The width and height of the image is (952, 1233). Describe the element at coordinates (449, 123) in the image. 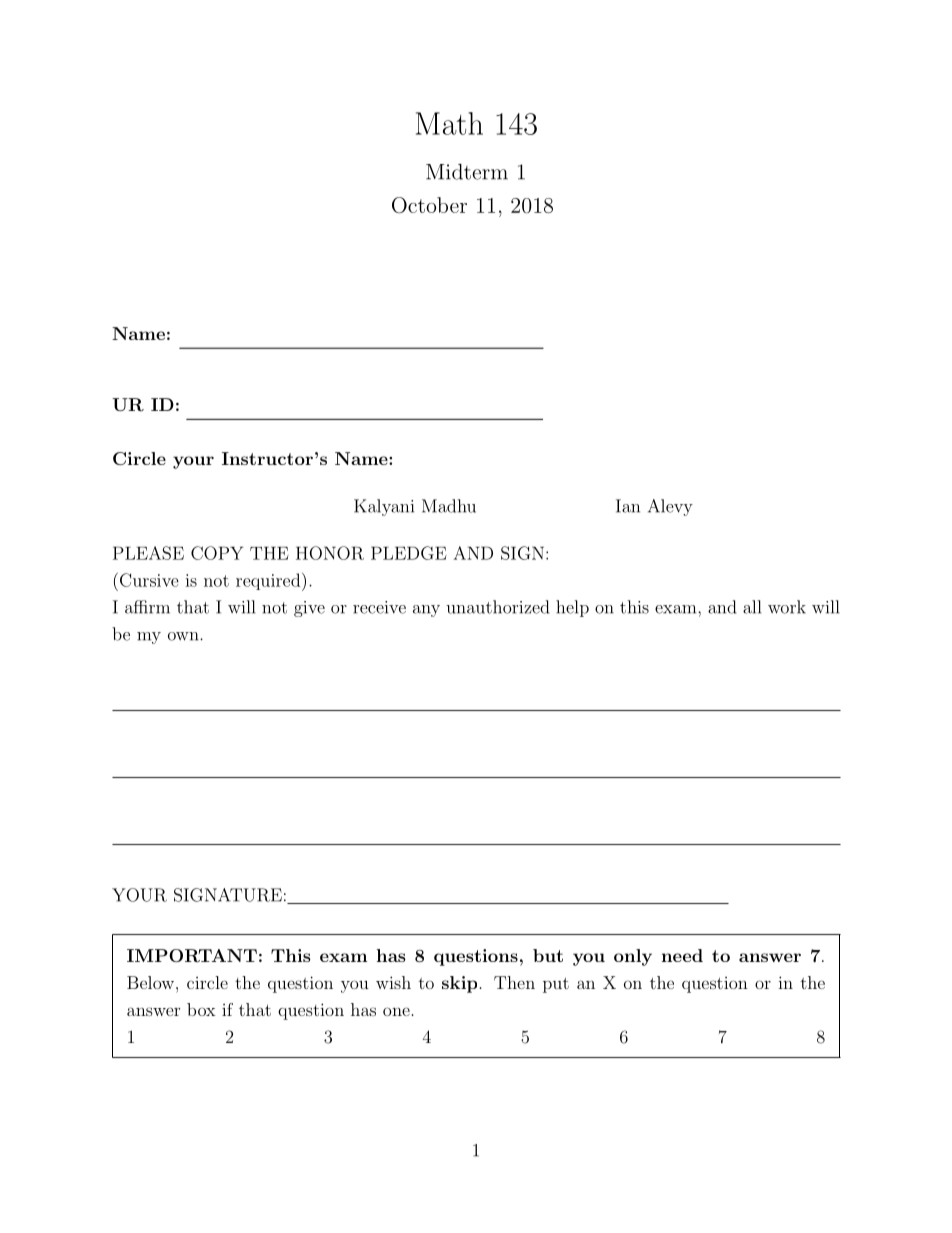

I see `Math` at that location.
